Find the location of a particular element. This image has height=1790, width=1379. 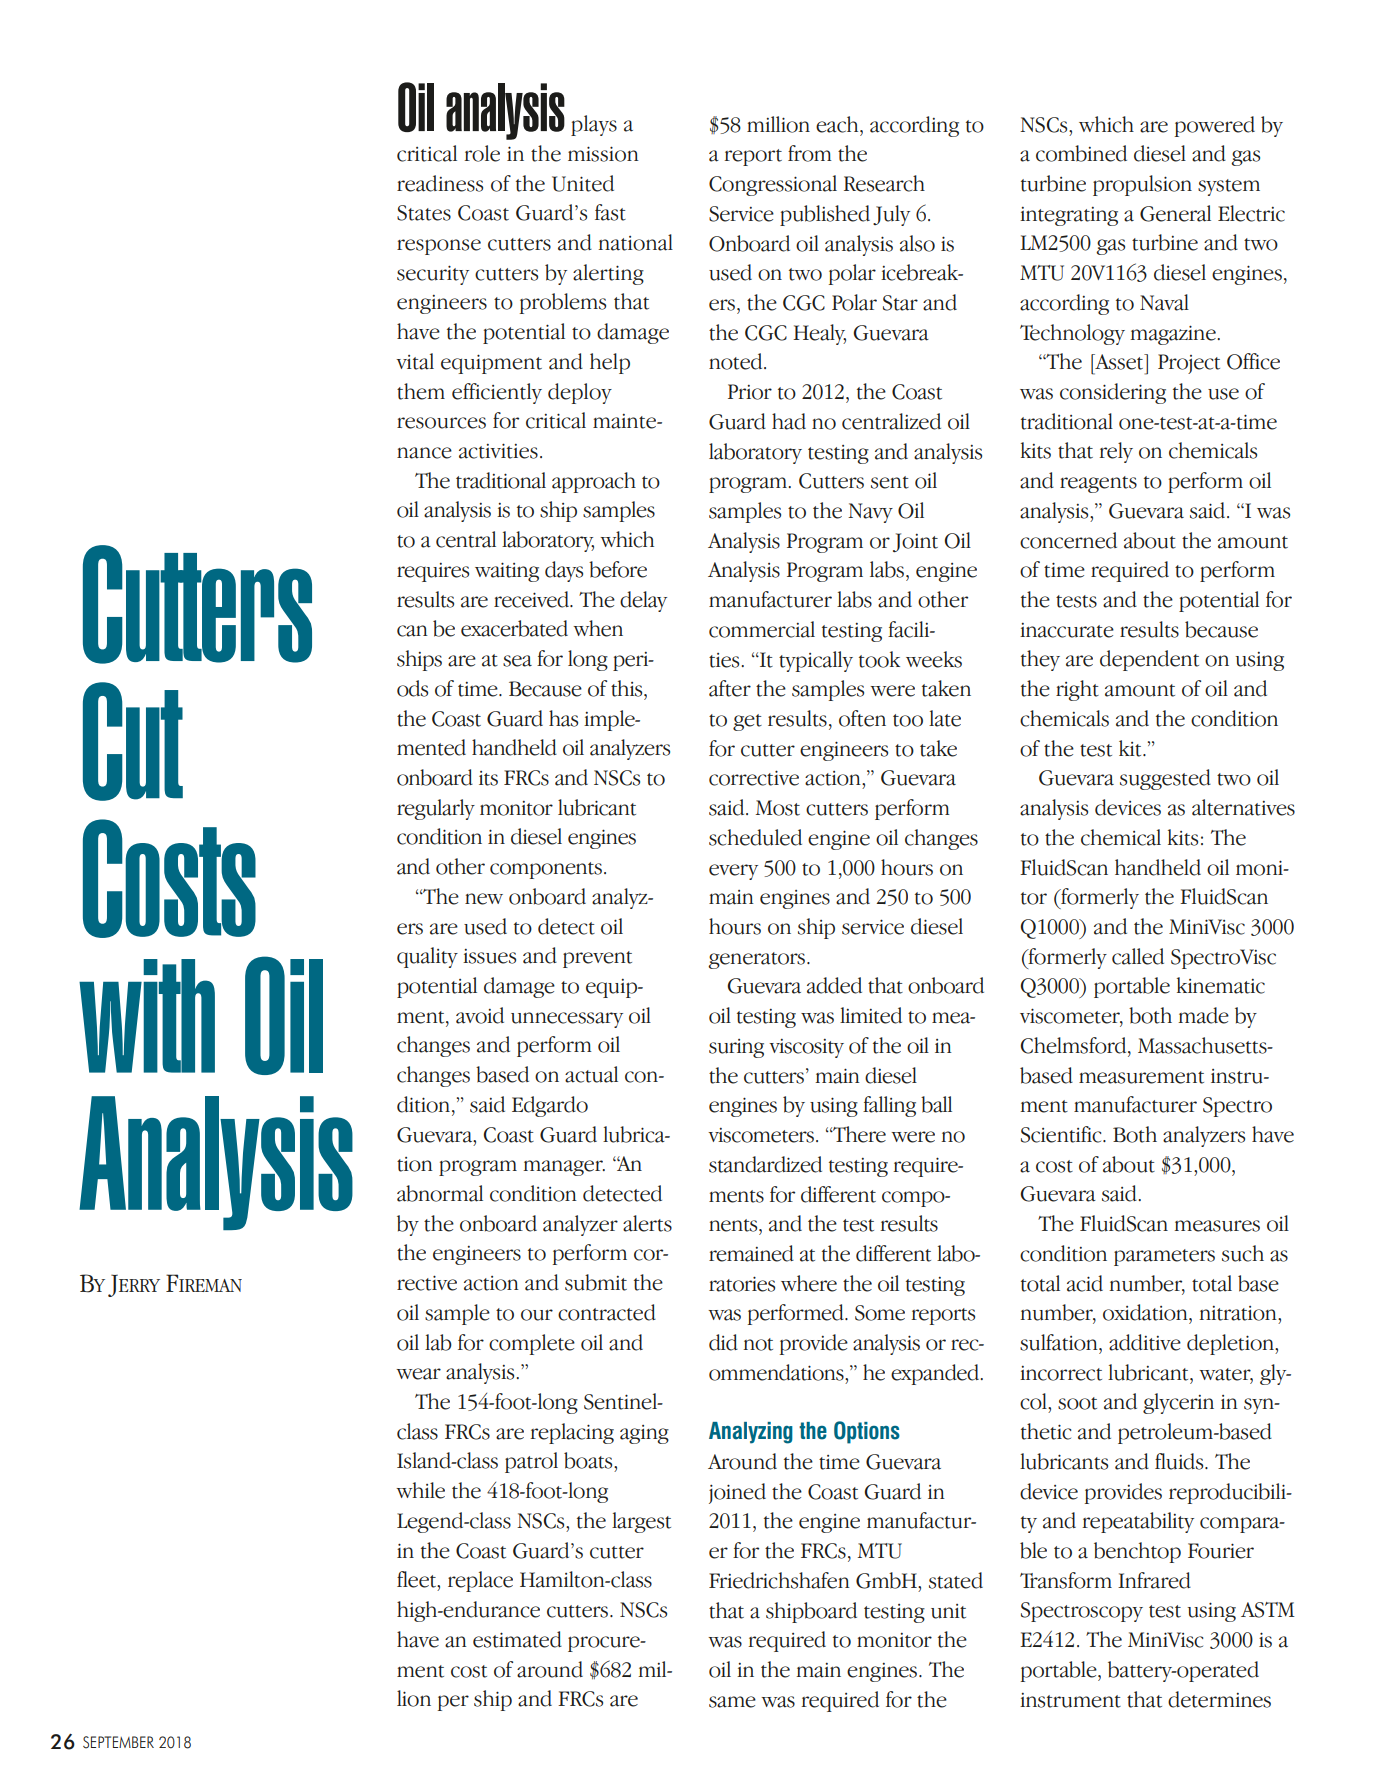

States is located at coordinates (424, 213).
